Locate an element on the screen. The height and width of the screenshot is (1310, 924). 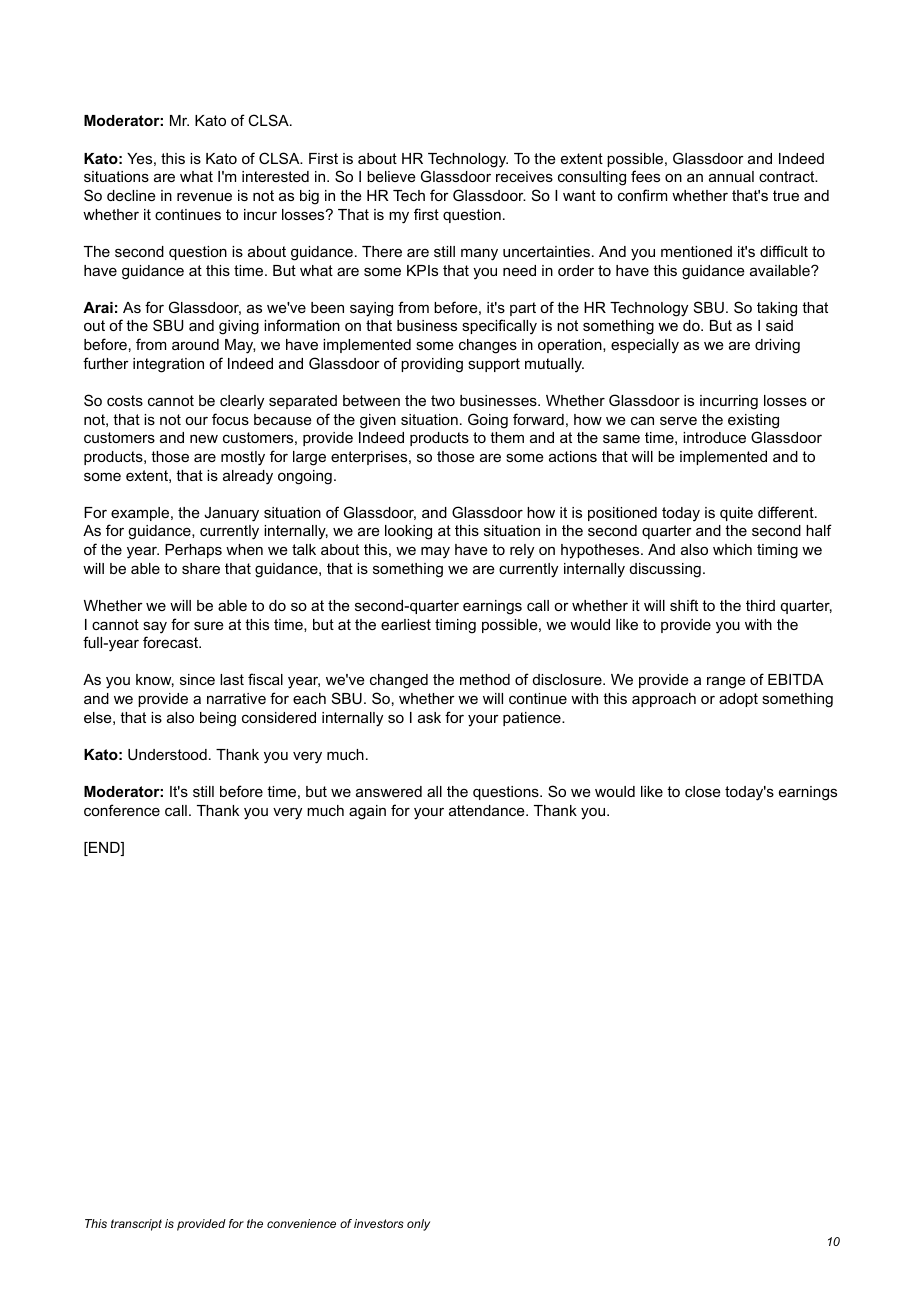
transcript is located at coordinates (136, 1225).
